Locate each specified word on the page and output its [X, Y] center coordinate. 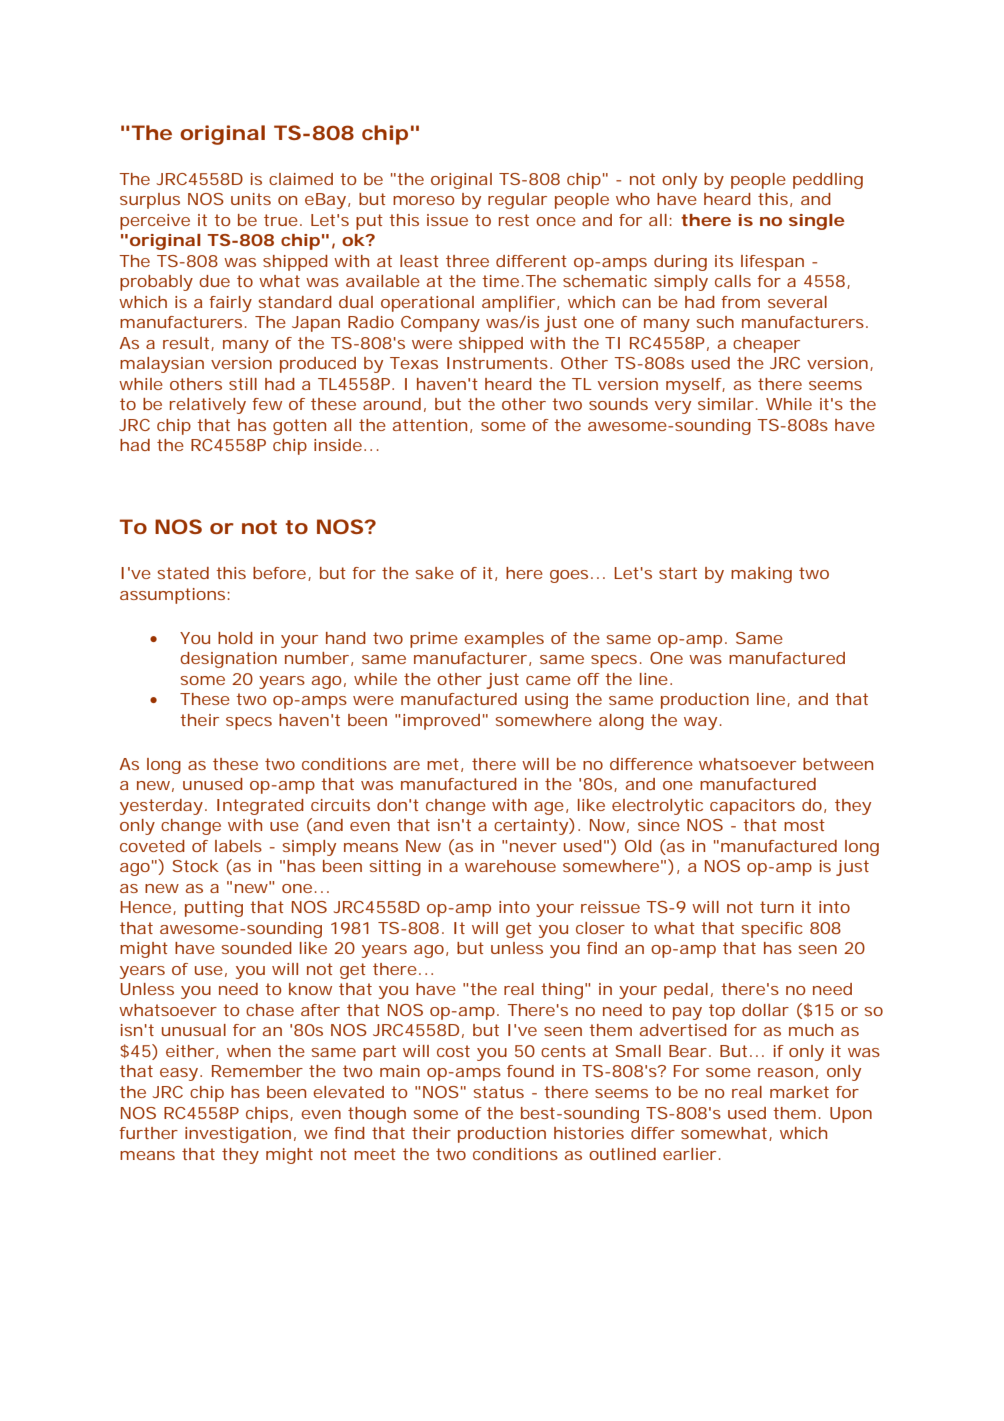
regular [517, 201]
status [499, 1092]
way [700, 723]
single [817, 222]
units [251, 199]
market [799, 1092]
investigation [238, 1135]
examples [504, 640]
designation [228, 660]
